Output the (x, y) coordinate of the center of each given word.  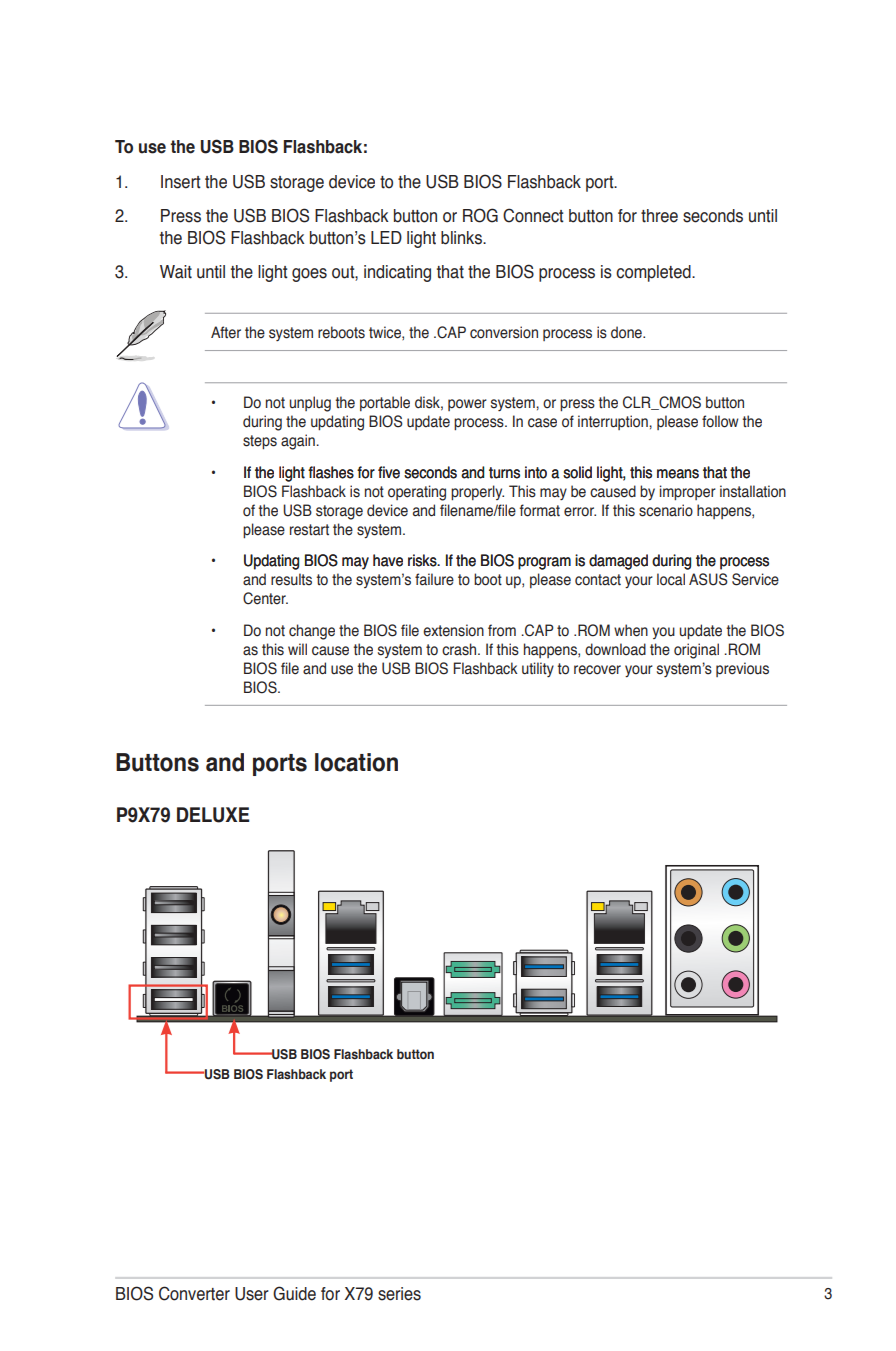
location (356, 762)
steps (260, 442)
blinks (462, 238)
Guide (294, 1293)
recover (597, 670)
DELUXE (213, 815)
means (678, 474)
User (252, 1294)
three (659, 216)
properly (477, 492)
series (399, 1294)
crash (460, 649)
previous (742, 669)
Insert (181, 182)
